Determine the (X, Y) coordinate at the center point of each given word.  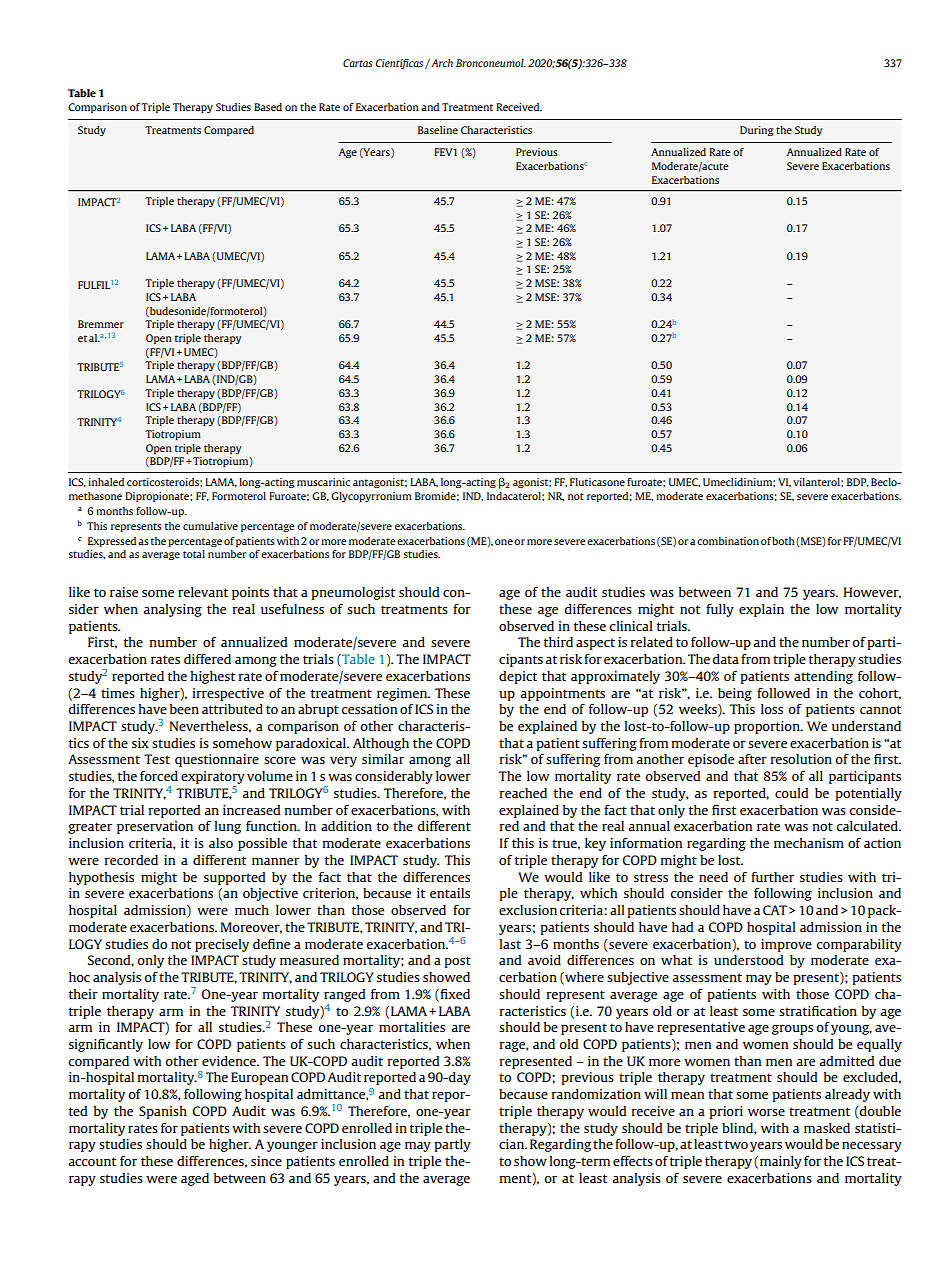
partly (452, 1145)
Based (268, 107)
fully (720, 610)
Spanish (163, 1112)
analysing (172, 610)
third (558, 642)
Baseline (438, 130)
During (756, 131)
